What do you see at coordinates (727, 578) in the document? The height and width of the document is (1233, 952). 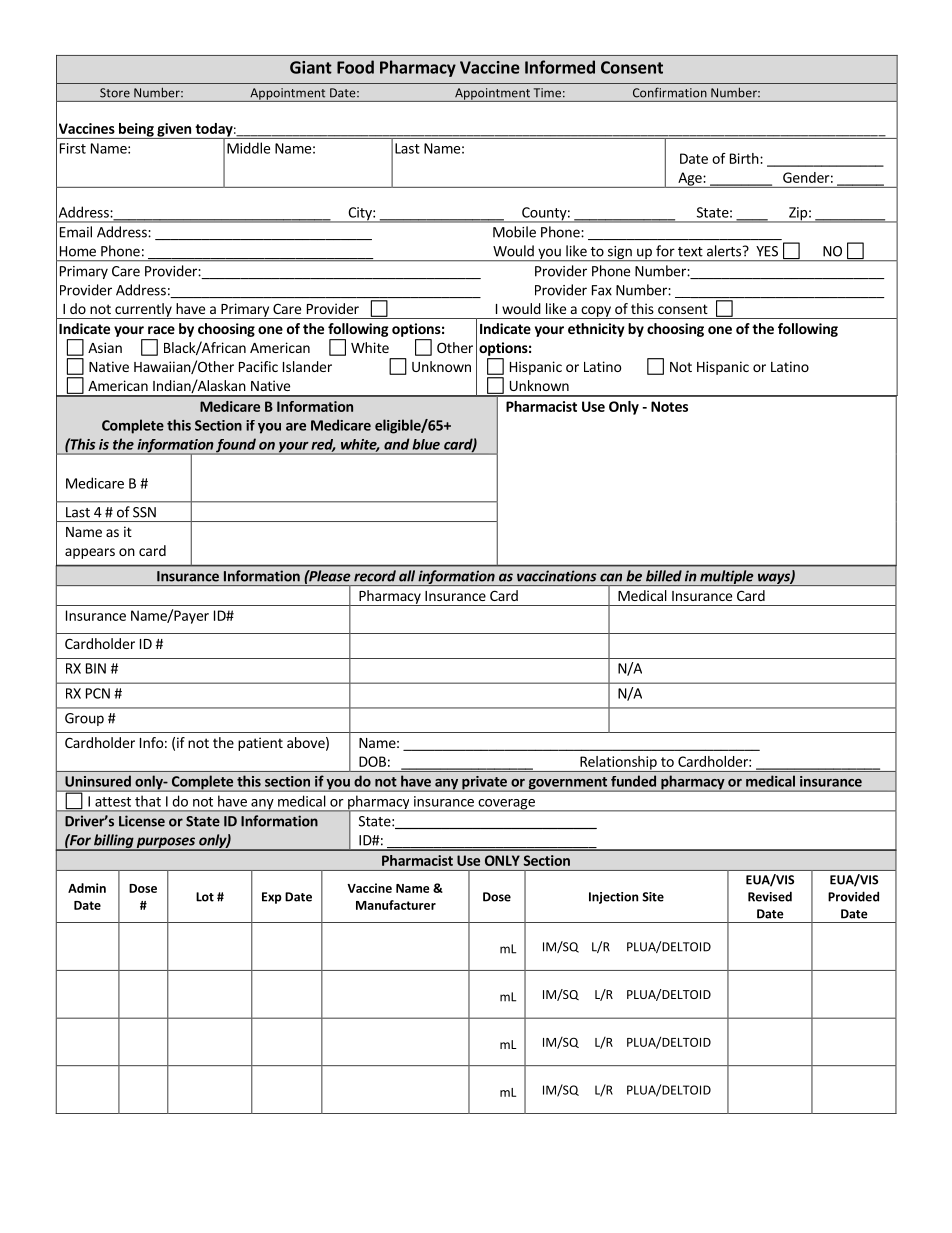 I see `multiple` at bounding box center [727, 578].
